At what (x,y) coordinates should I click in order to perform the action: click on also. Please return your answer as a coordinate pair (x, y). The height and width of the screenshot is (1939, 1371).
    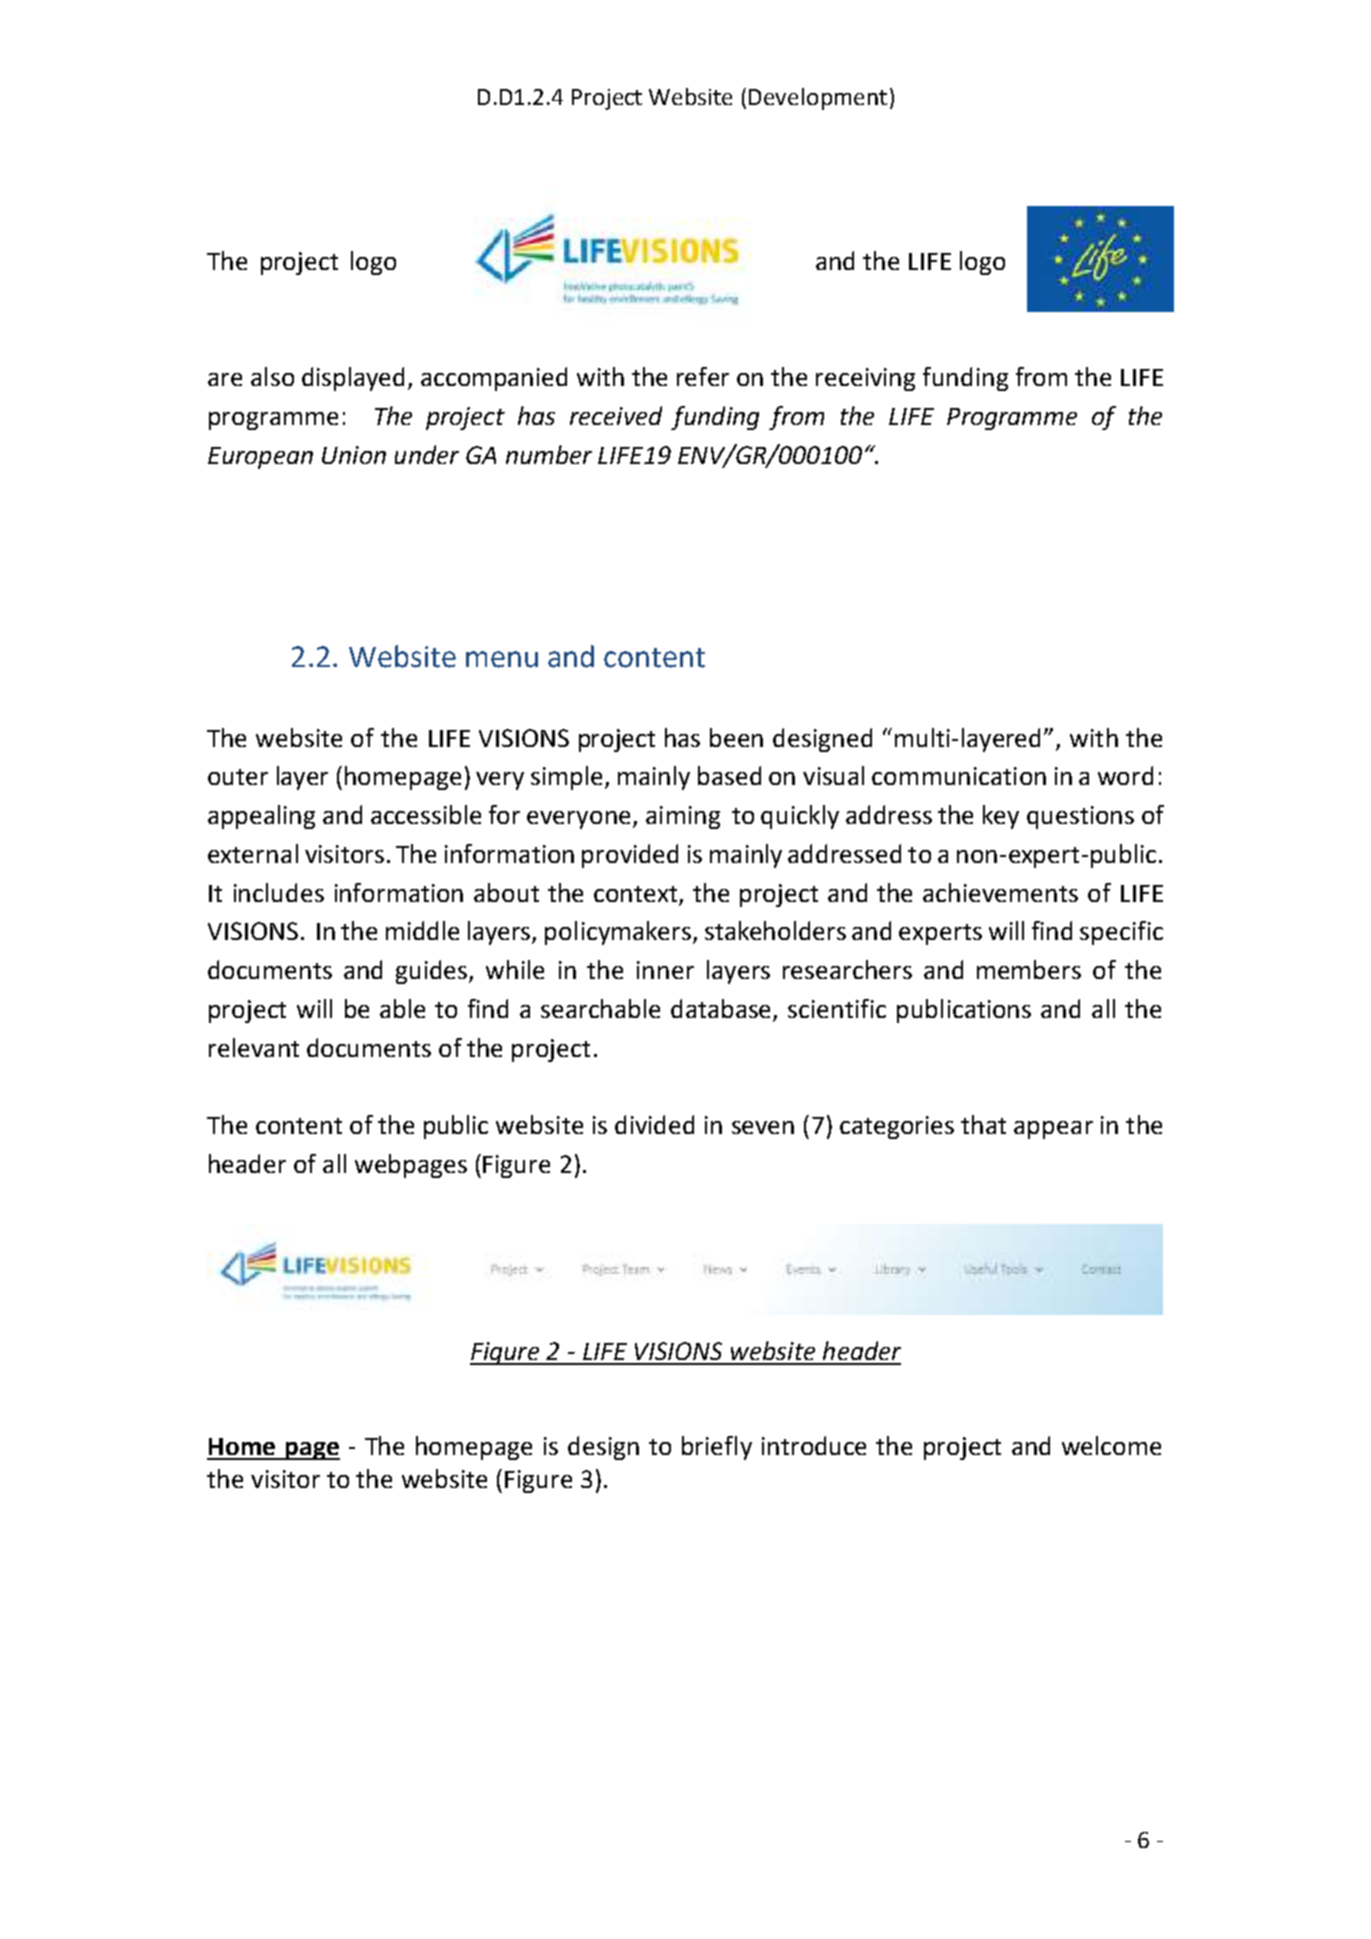
    Looking at the image, I should click on (272, 376).
